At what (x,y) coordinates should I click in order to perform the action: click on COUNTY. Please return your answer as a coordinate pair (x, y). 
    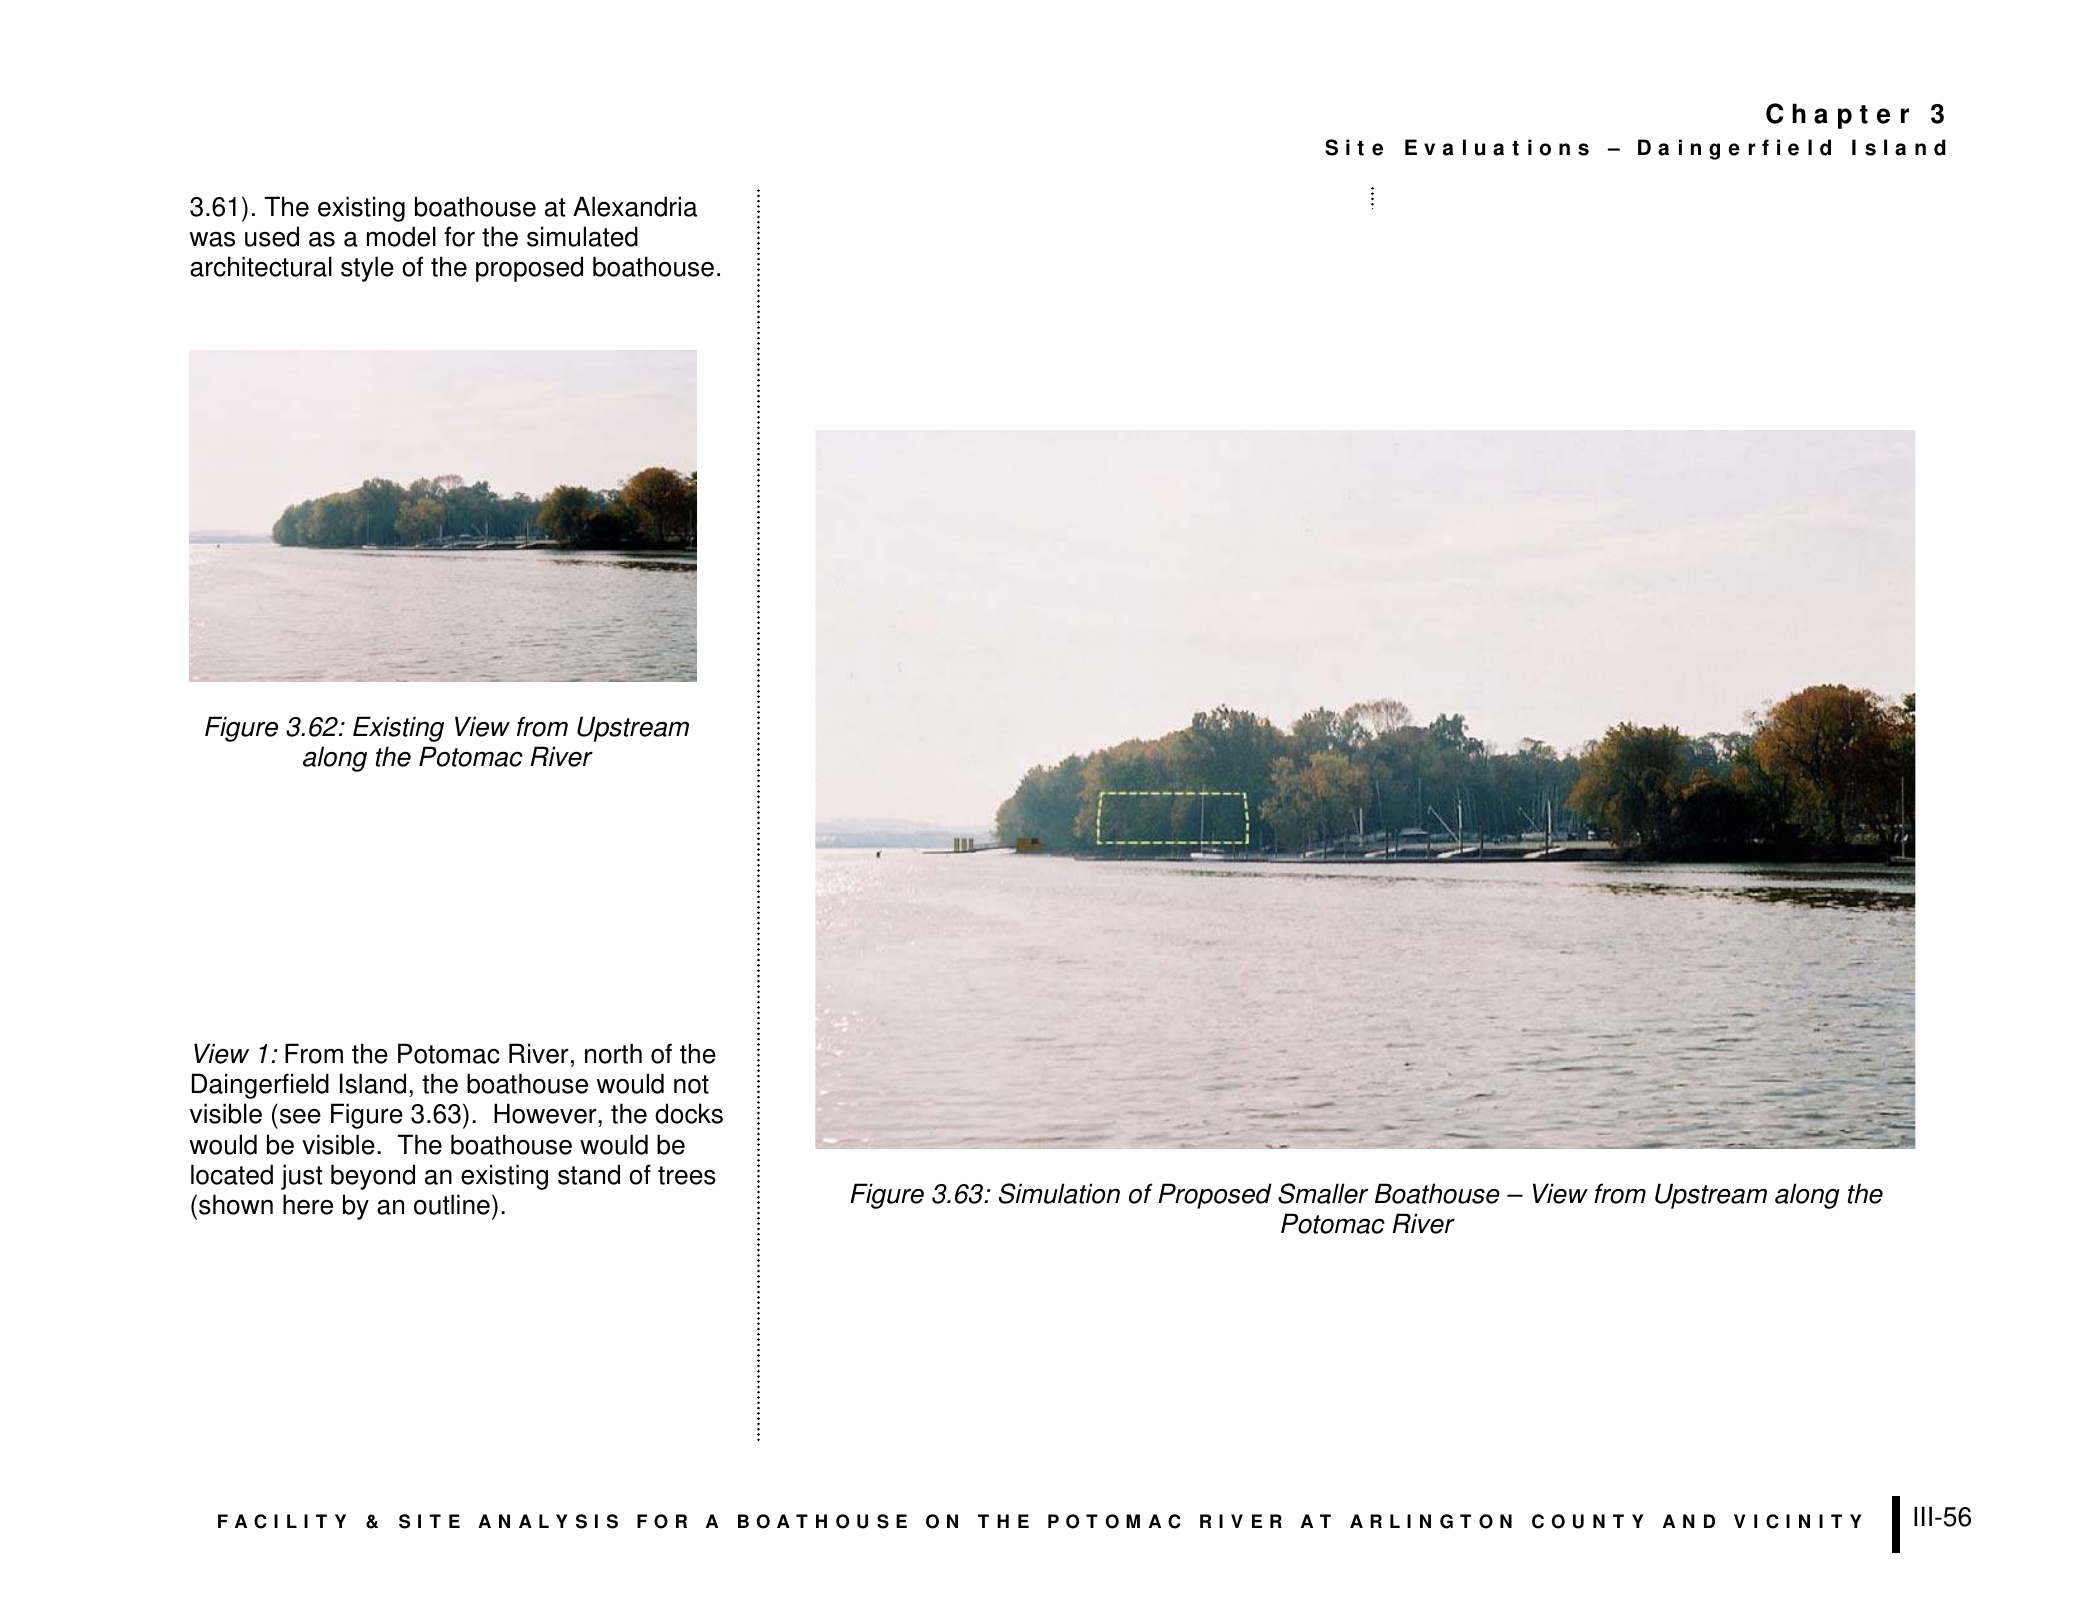
    Looking at the image, I should click on (1587, 1521).
